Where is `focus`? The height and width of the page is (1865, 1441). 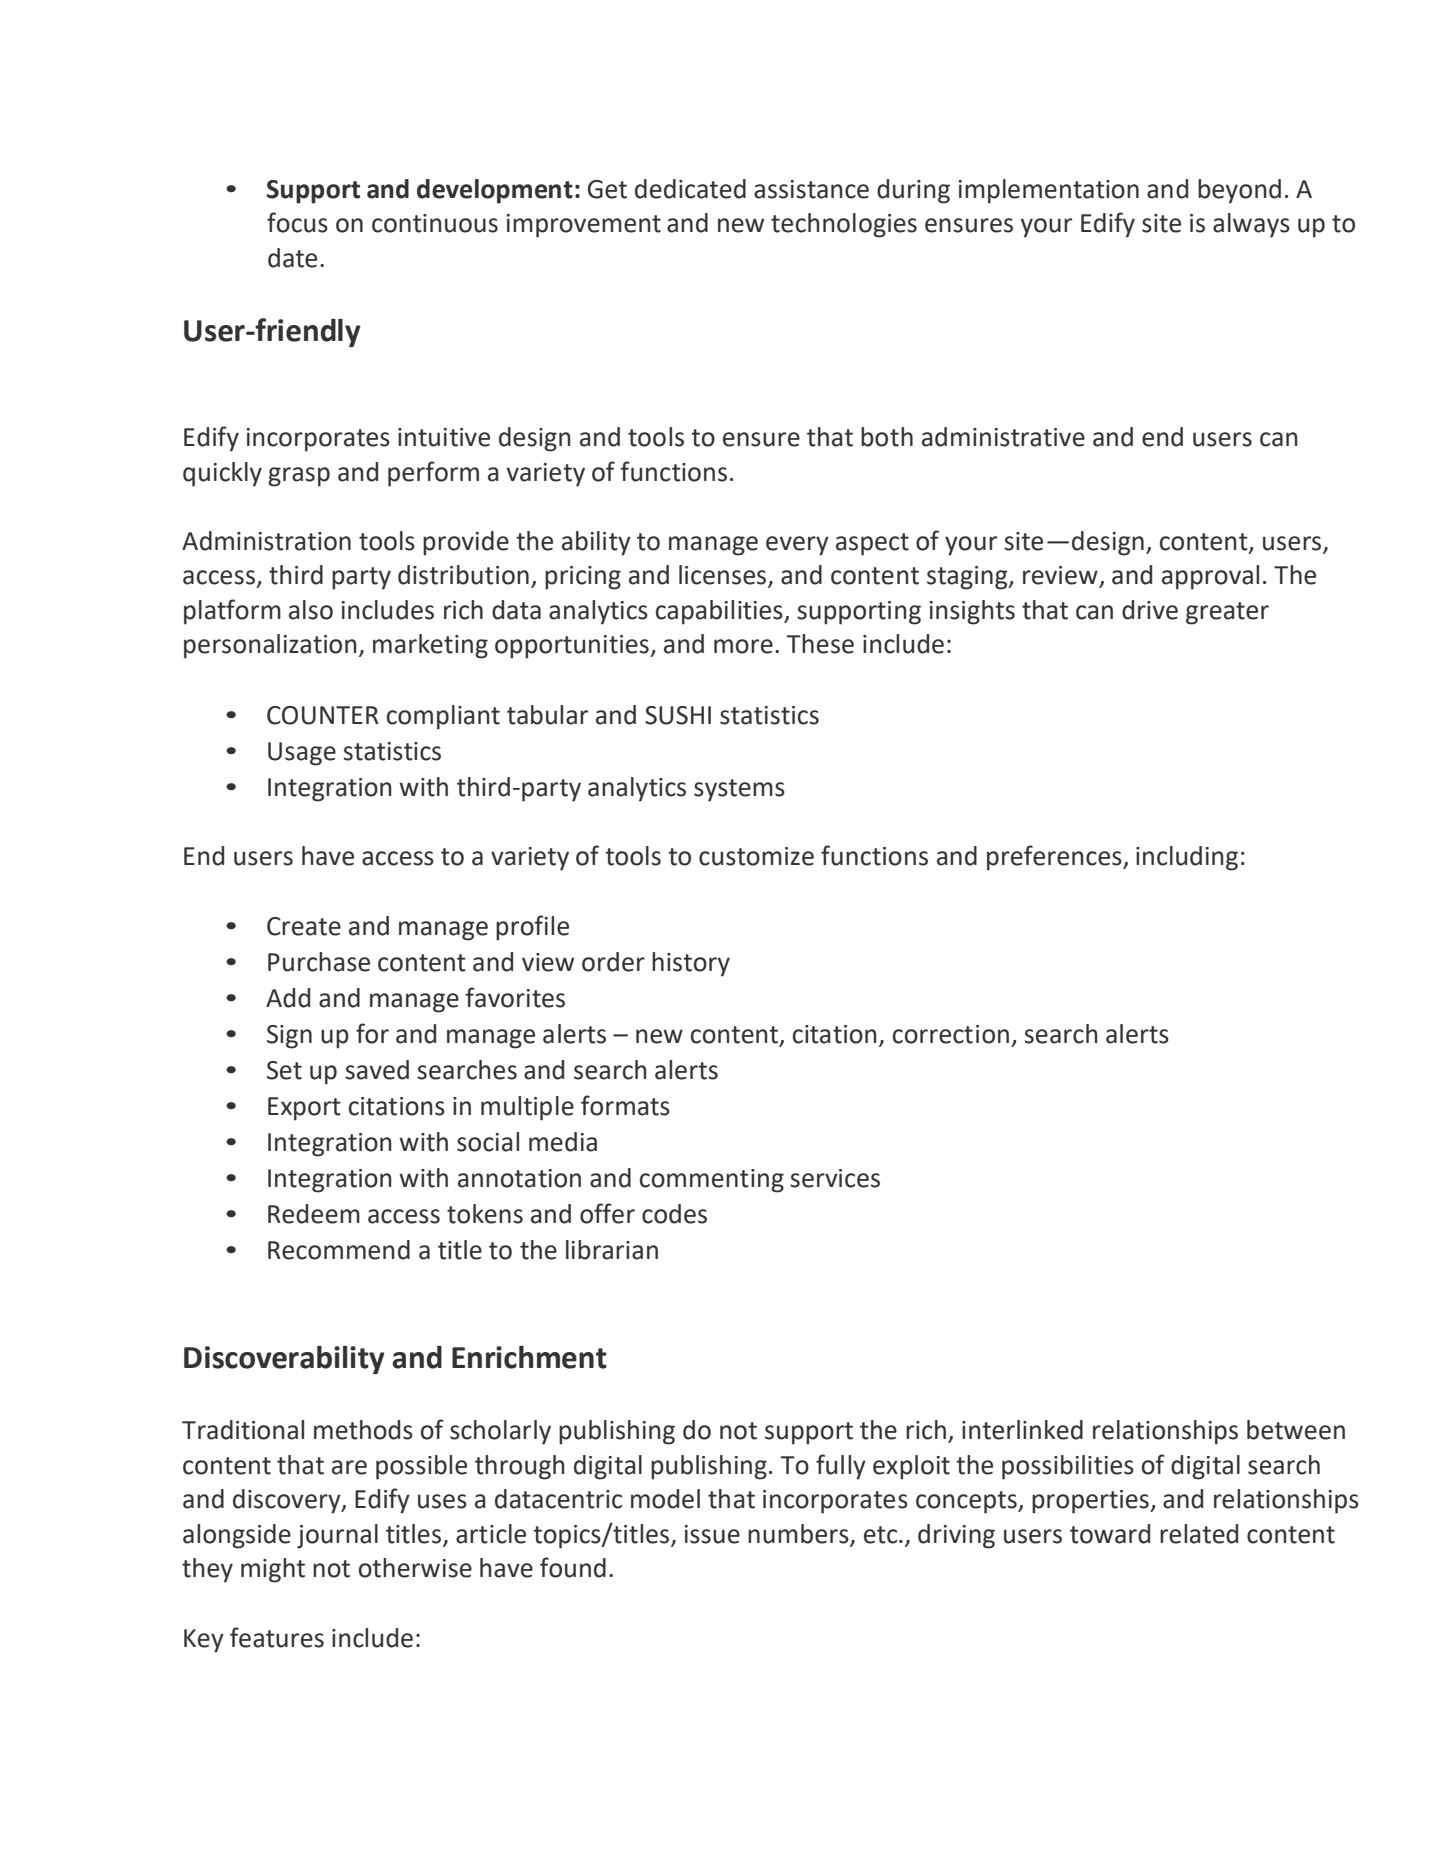
focus is located at coordinates (297, 222).
